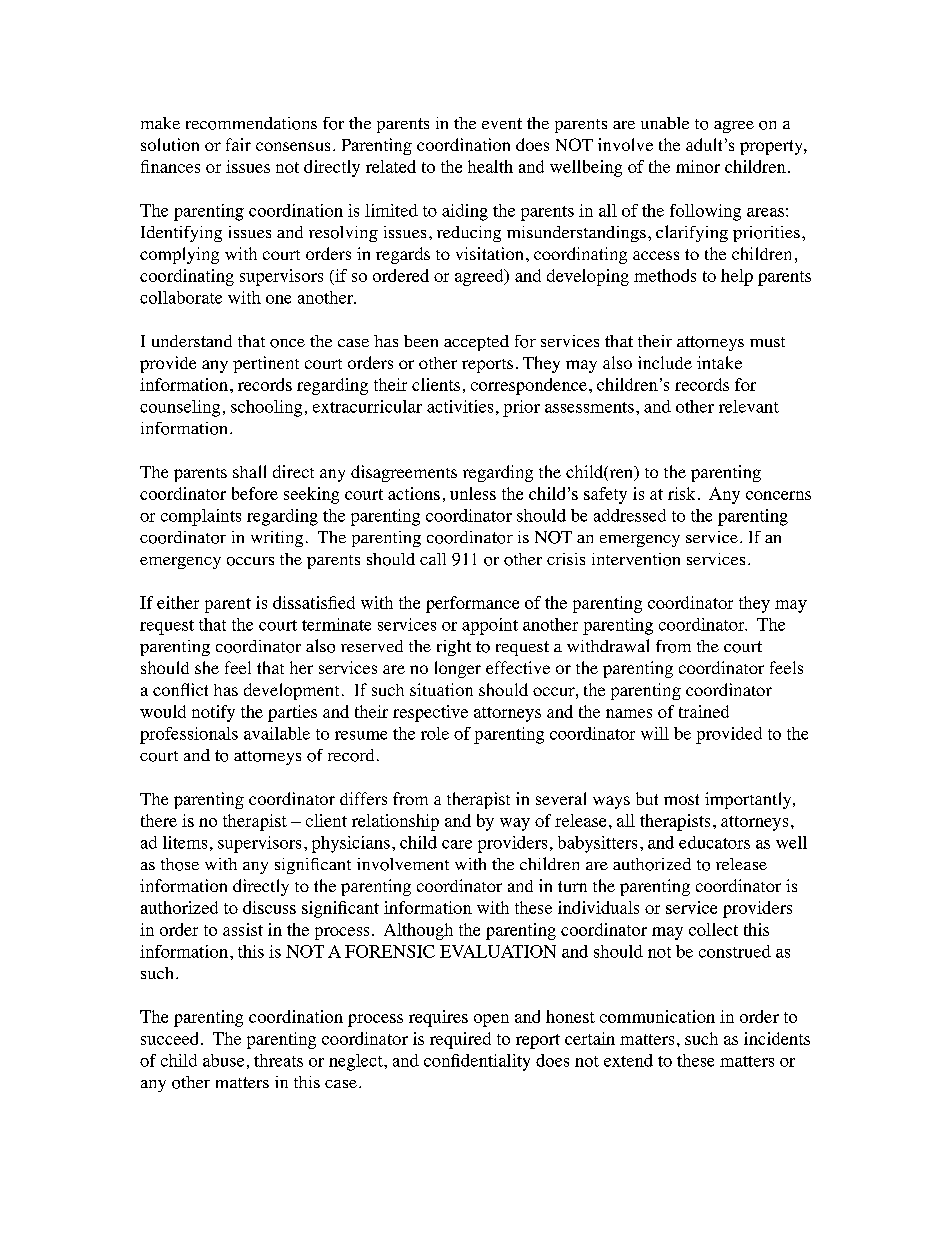  I want to click on minor, so click(698, 166).
